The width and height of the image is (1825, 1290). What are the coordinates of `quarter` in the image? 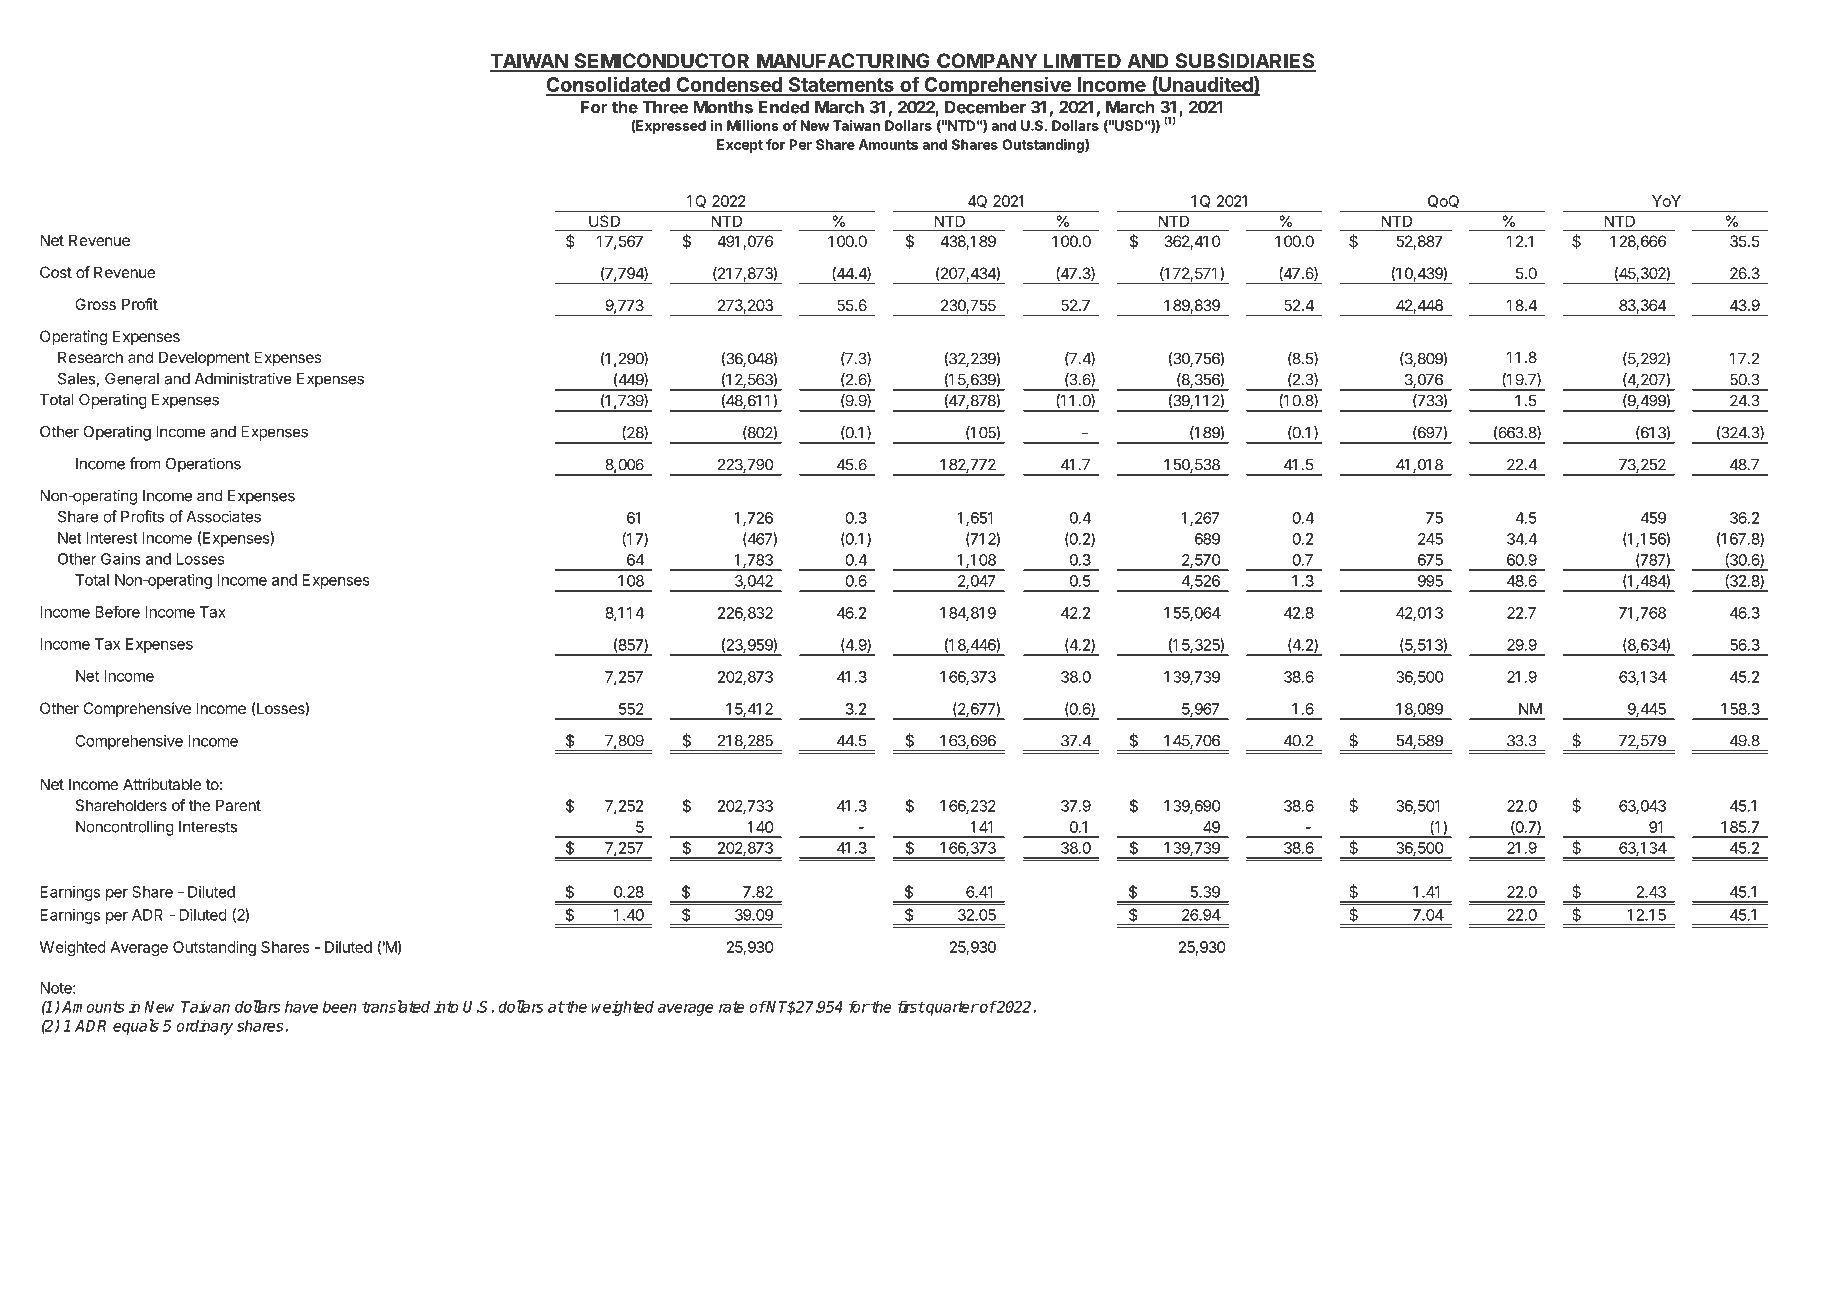 It's located at (951, 1008).
